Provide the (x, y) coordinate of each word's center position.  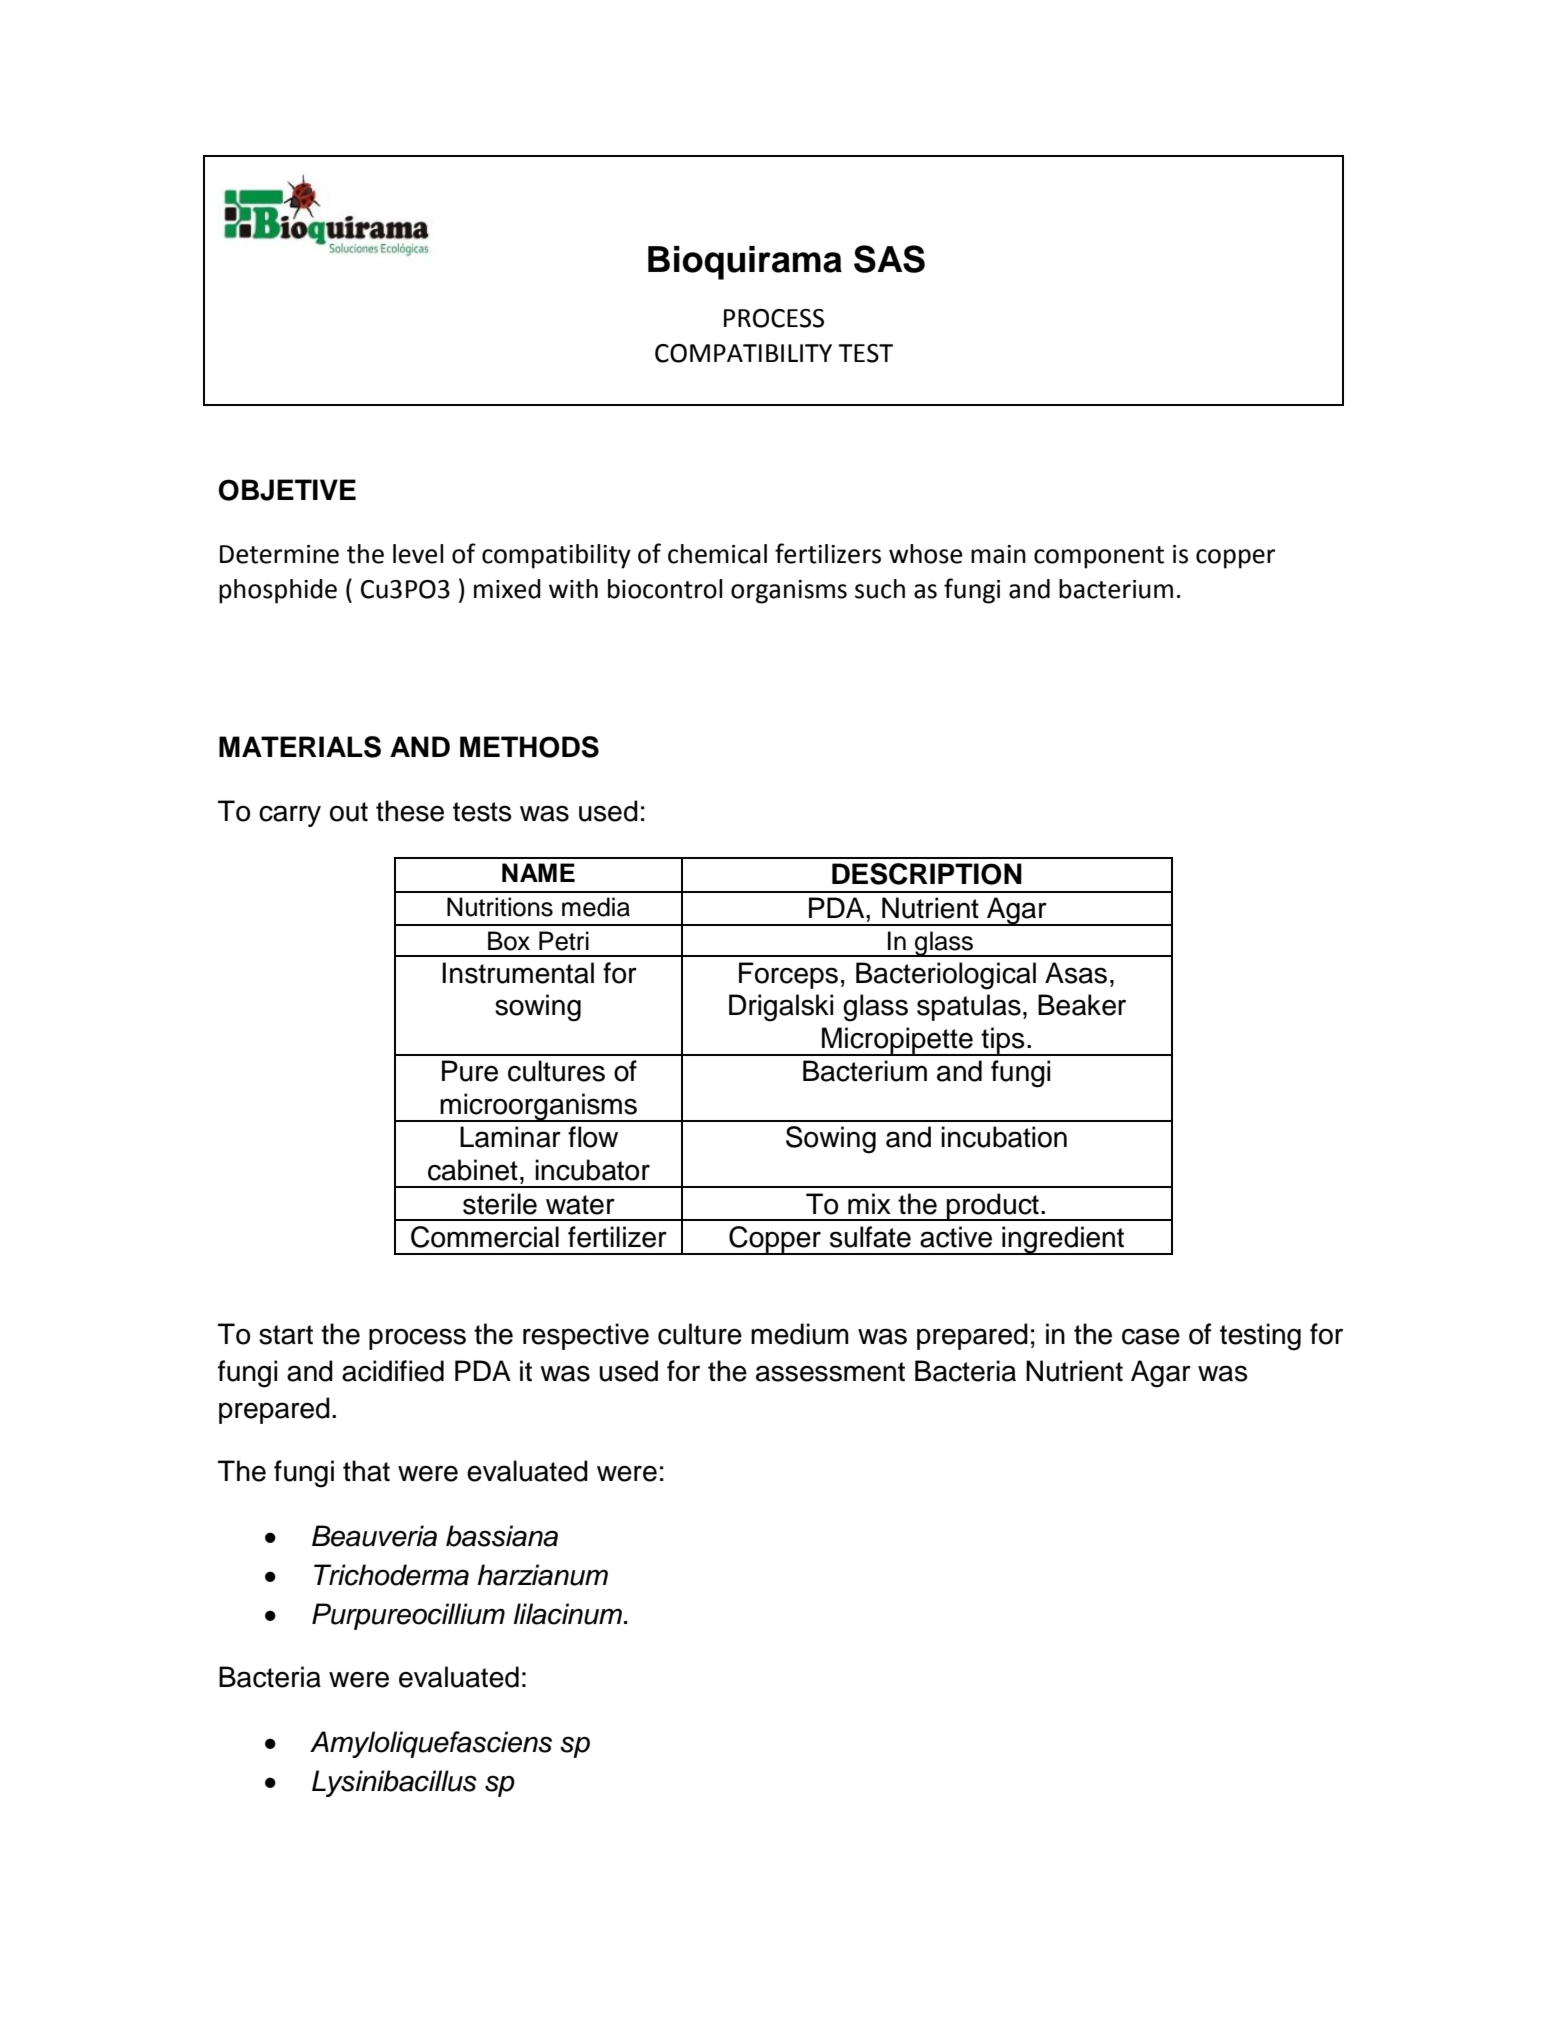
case (1151, 1336)
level (418, 554)
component (1099, 557)
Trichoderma (391, 1575)
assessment (830, 1372)
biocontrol (665, 589)
